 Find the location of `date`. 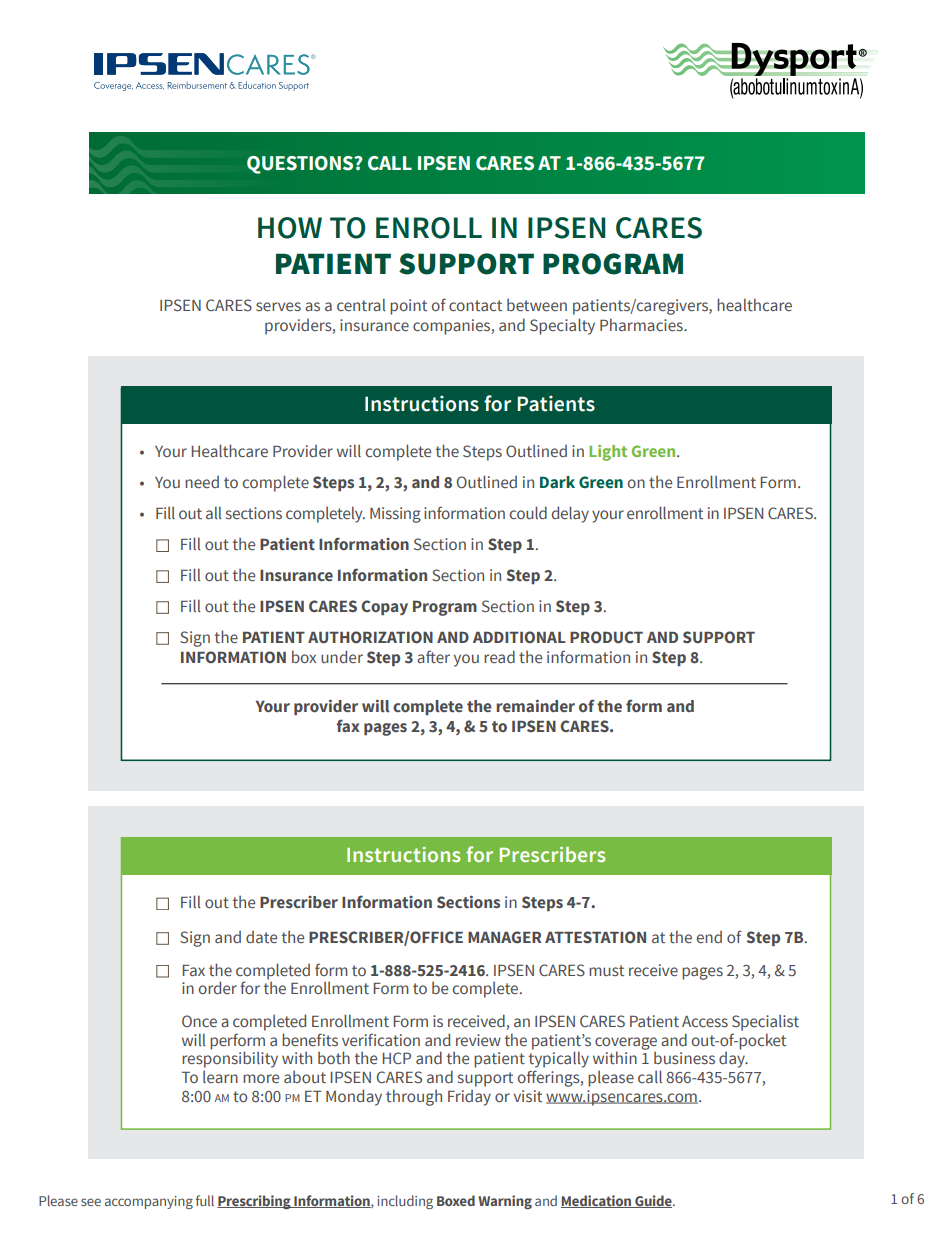

date is located at coordinates (261, 937).
